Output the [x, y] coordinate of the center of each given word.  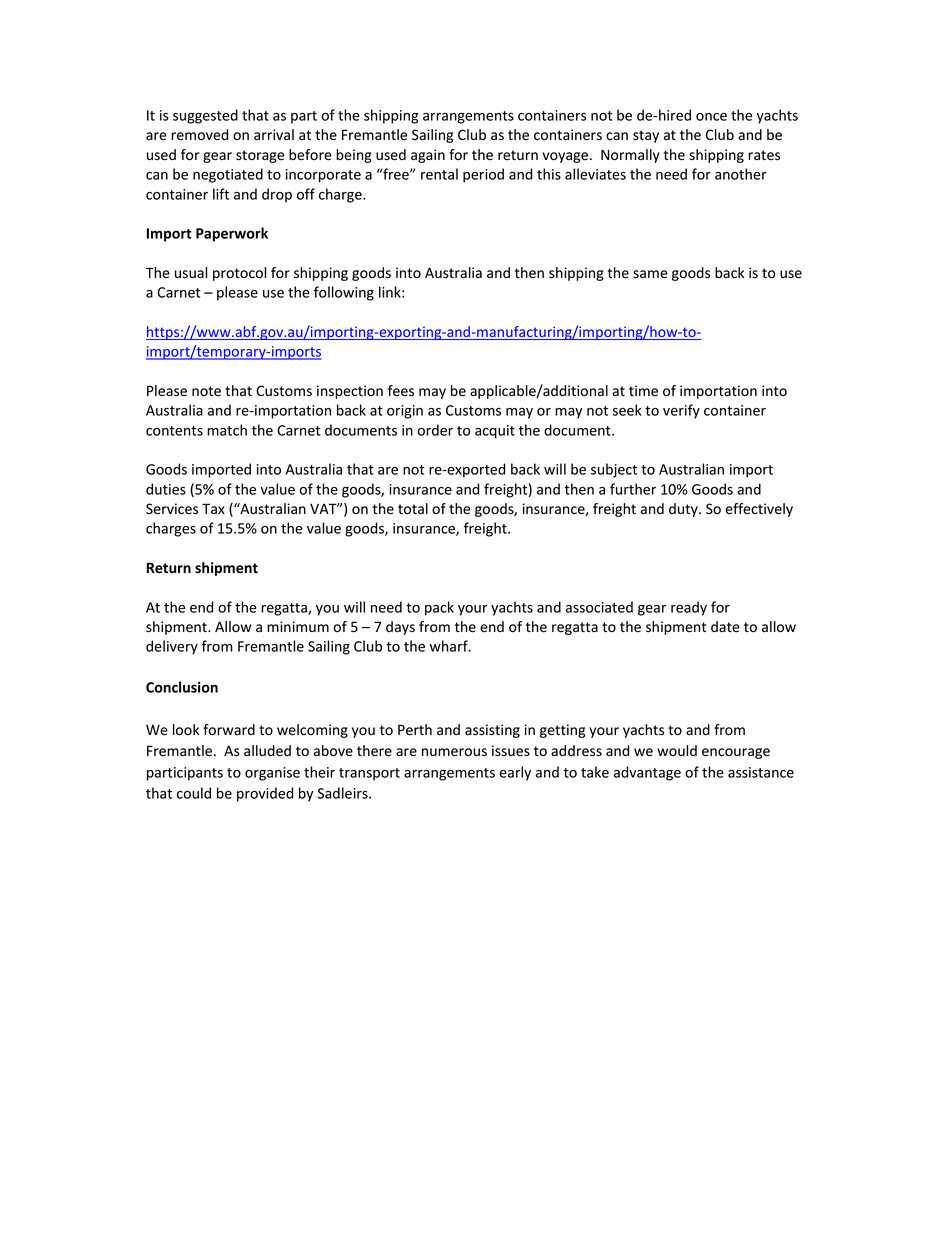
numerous [454, 752]
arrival [274, 135]
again [428, 156]
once [711, 117]
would [677, 750]
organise [272, 774]
